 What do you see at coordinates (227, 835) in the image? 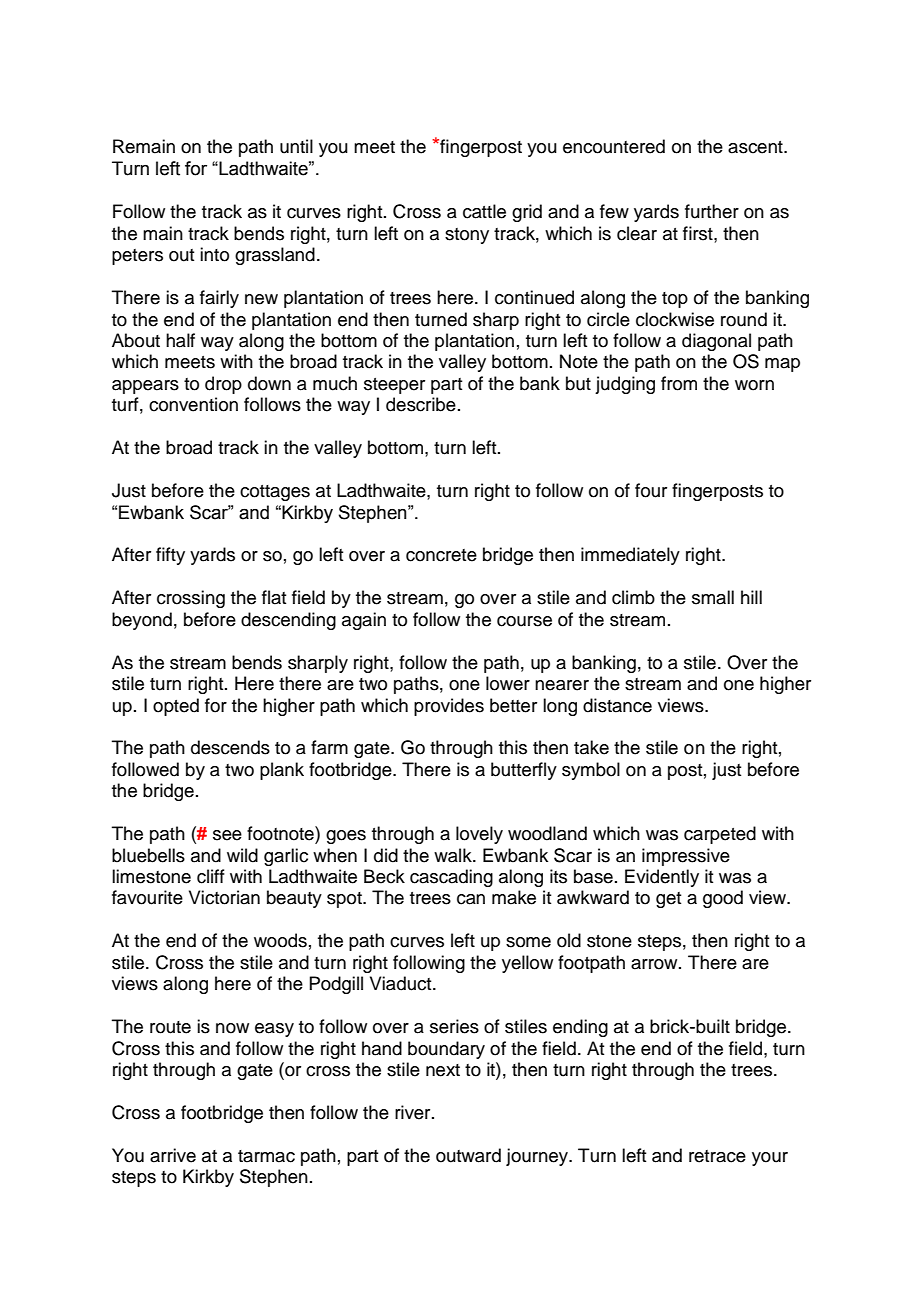
I see `see` at bounding box center [227, 835].
